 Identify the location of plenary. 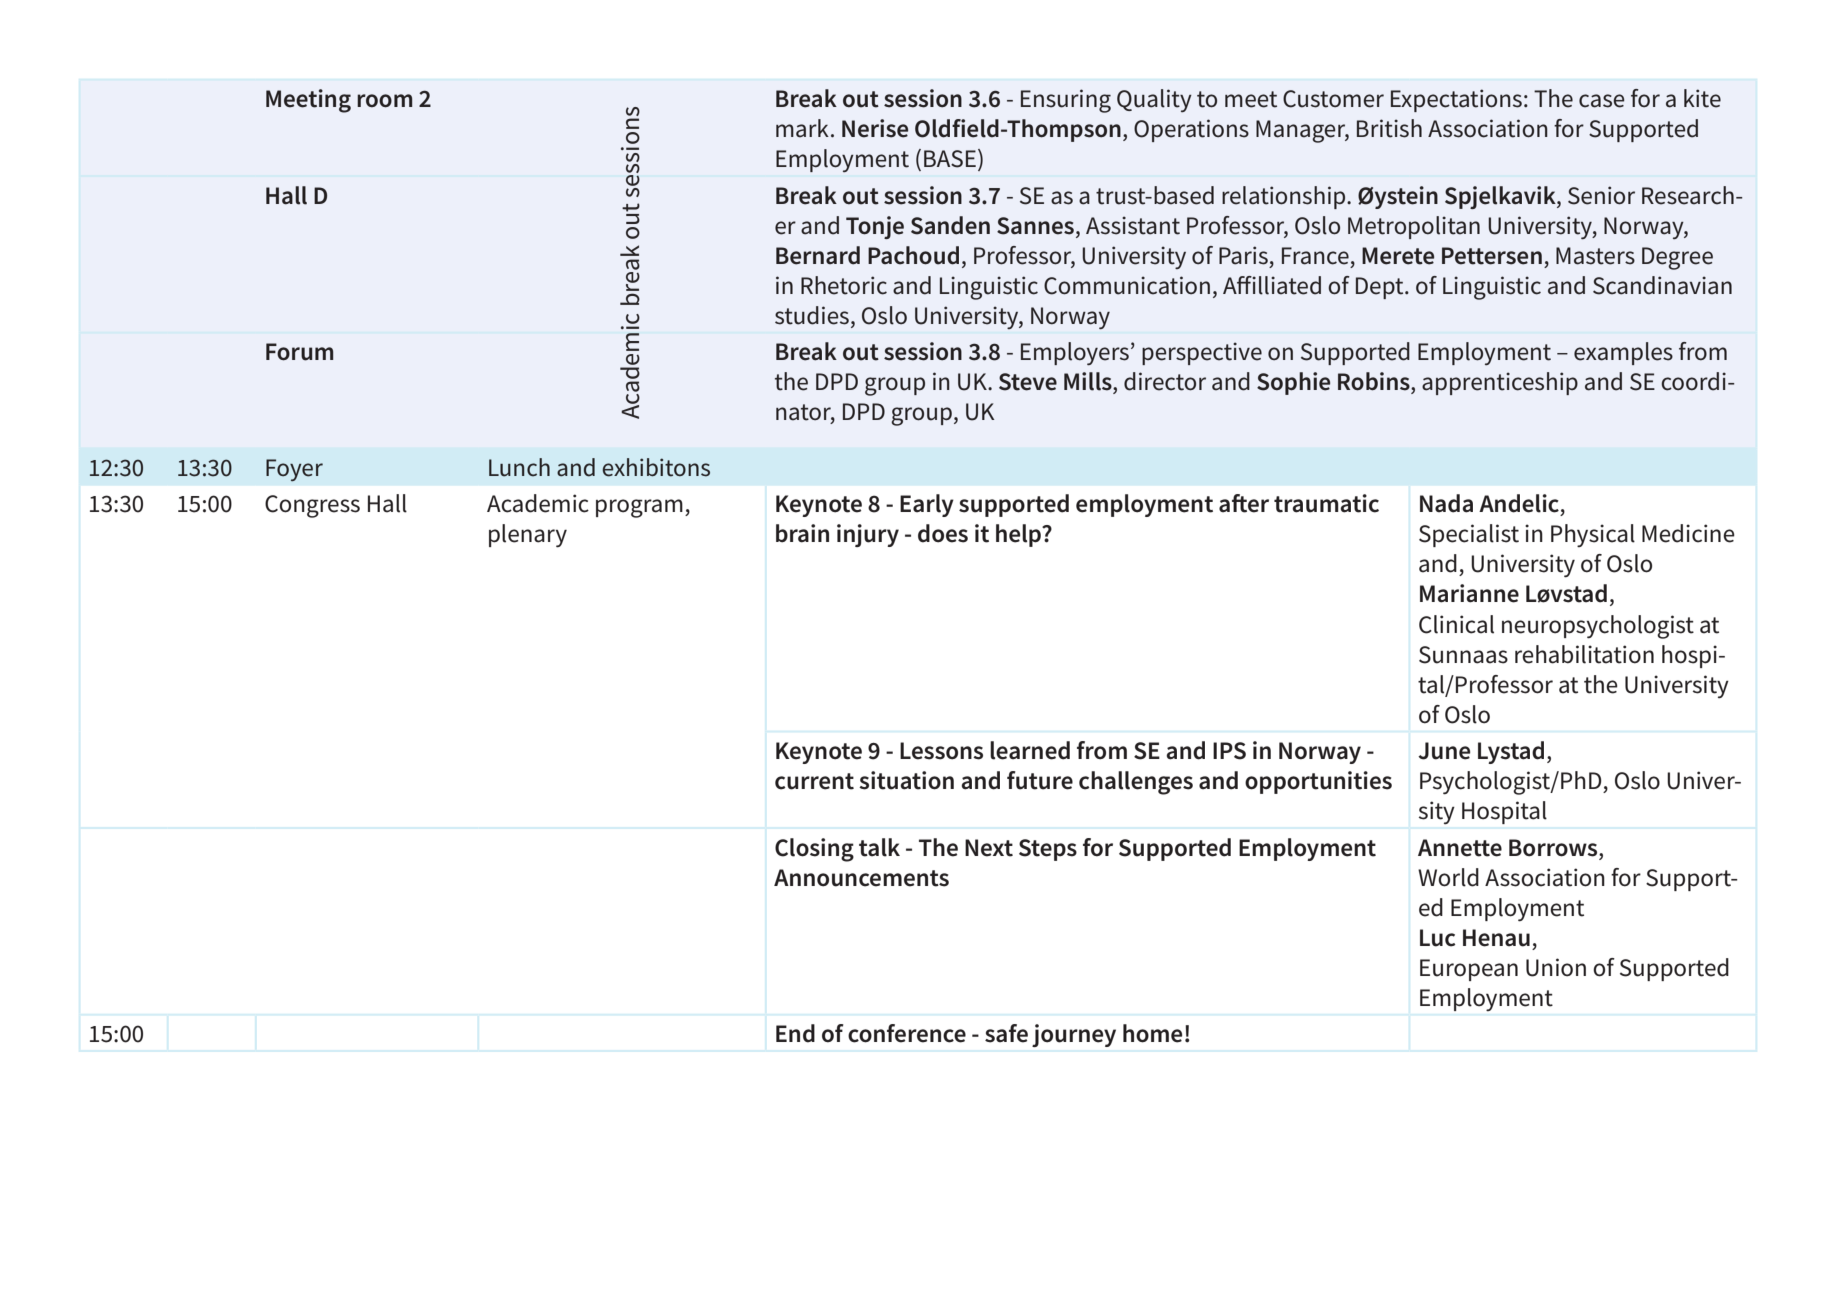
(528, 536).
